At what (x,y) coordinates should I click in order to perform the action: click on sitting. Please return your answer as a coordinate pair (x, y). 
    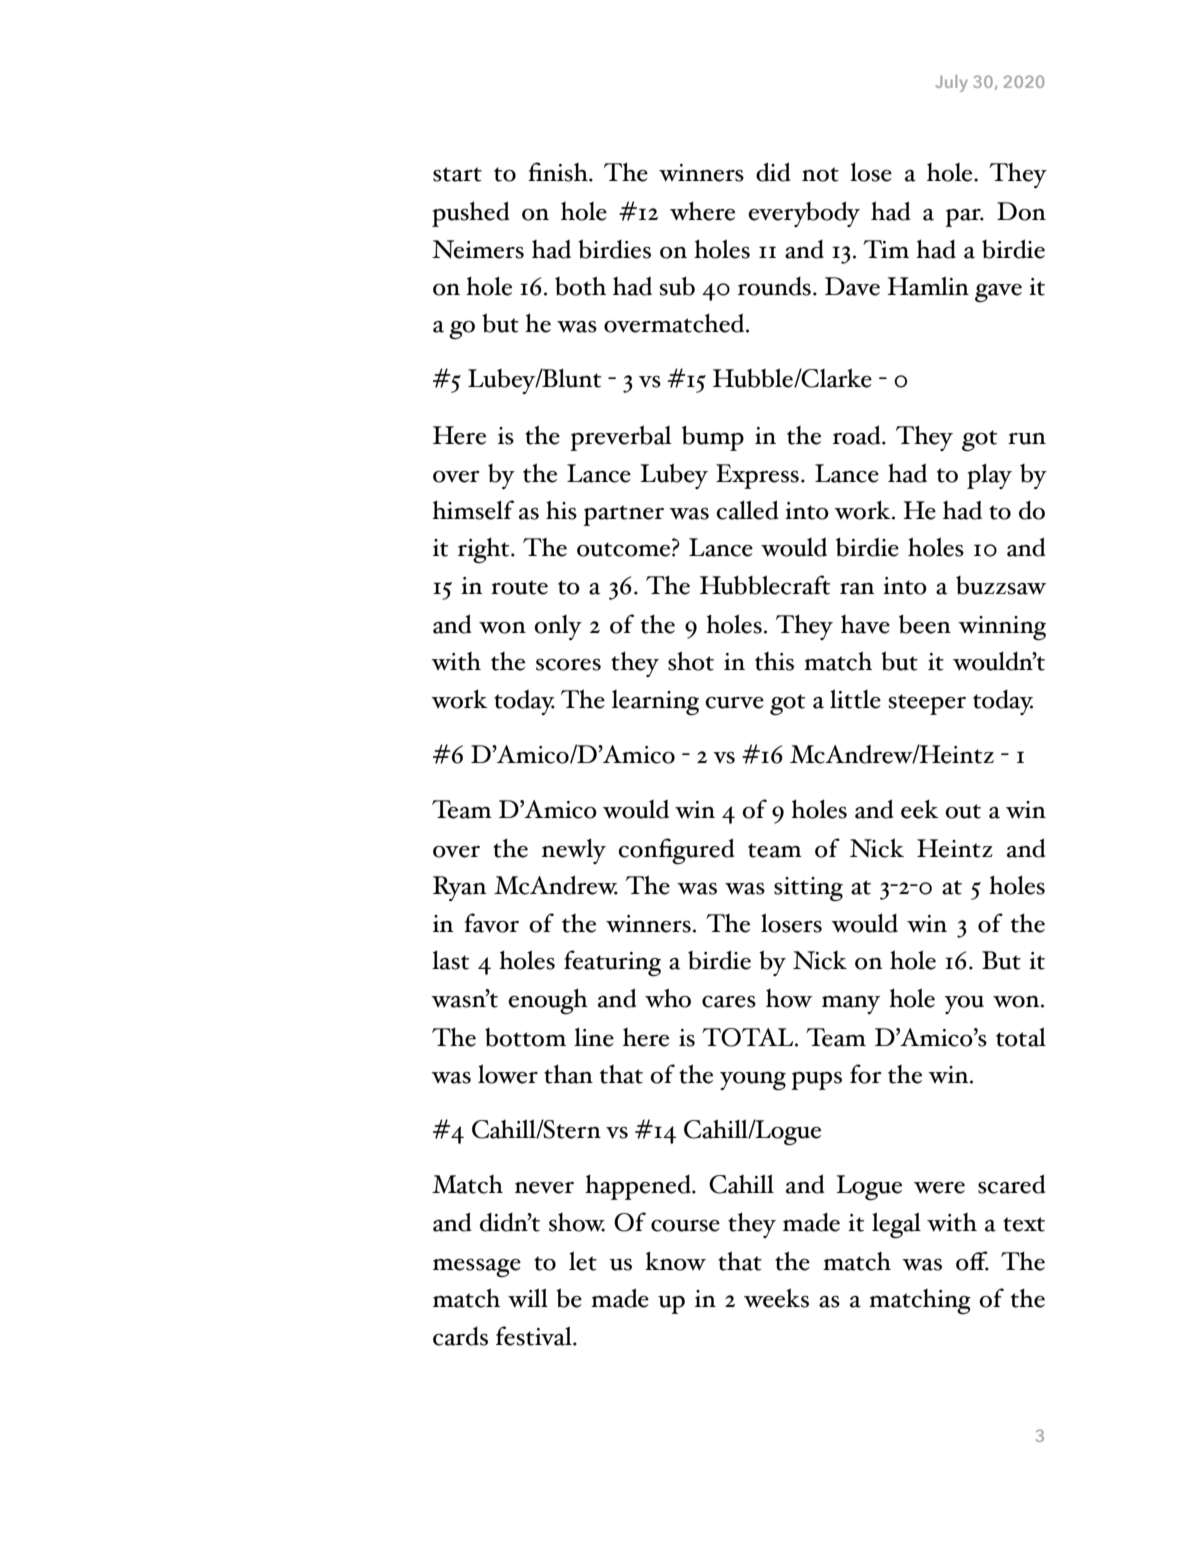
    Looking at the image, I should click on (808, 889).
